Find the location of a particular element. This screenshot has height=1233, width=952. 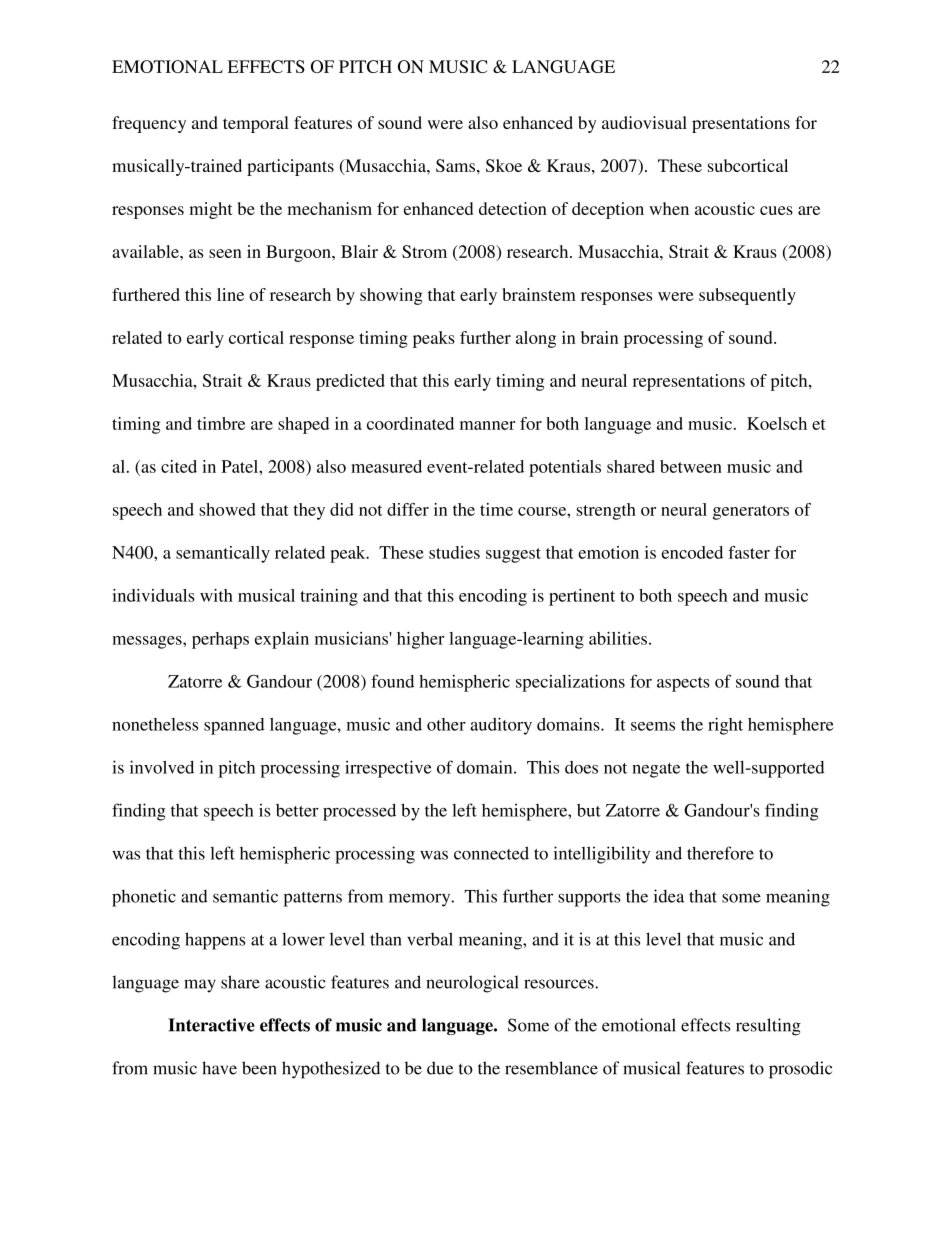

between is located at coordinates (691, 466).
